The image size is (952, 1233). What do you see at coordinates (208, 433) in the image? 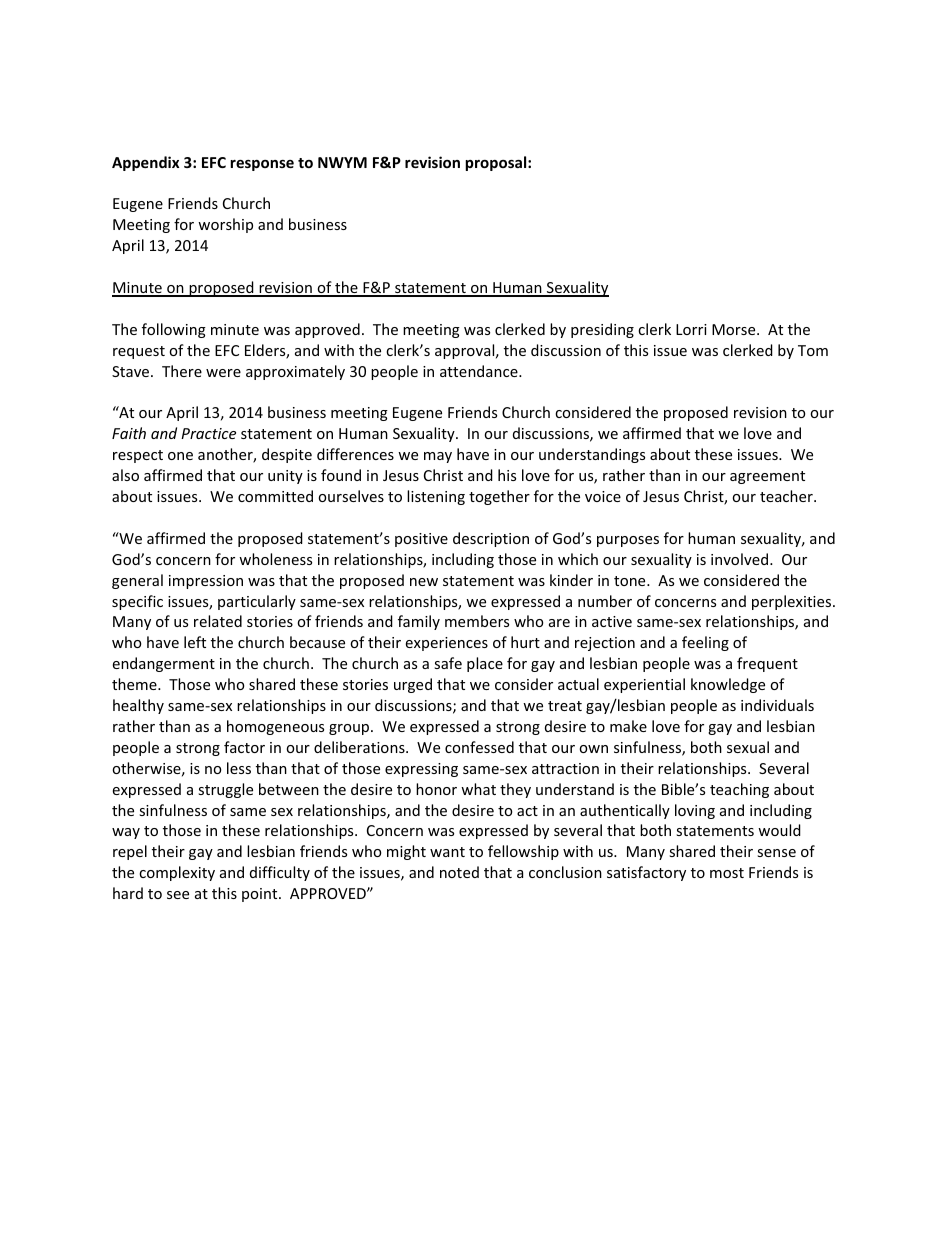
I see `Practice` at bounding box center [208, 433].
